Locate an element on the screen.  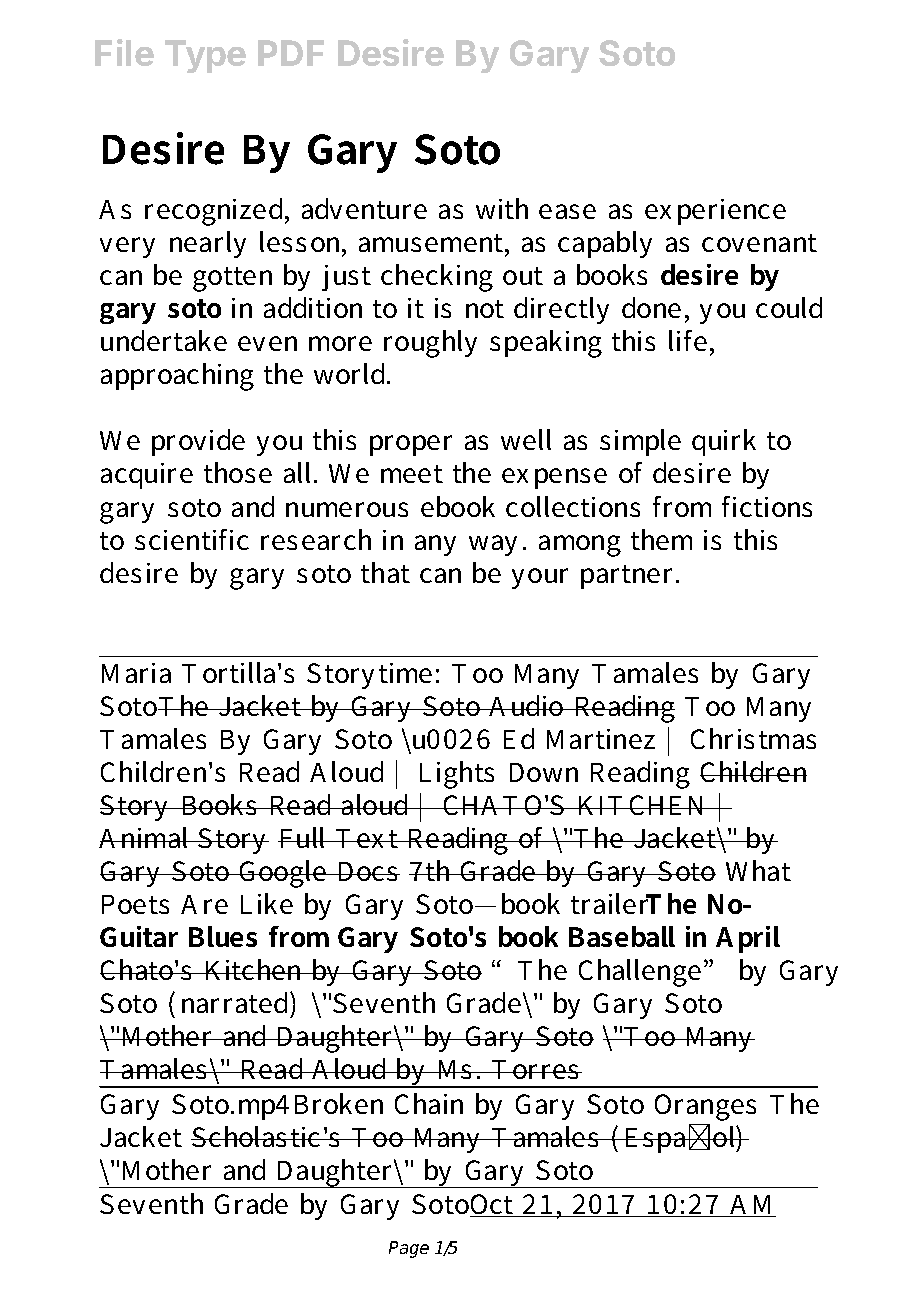
Chain is located at coordinates (429, 1103).
